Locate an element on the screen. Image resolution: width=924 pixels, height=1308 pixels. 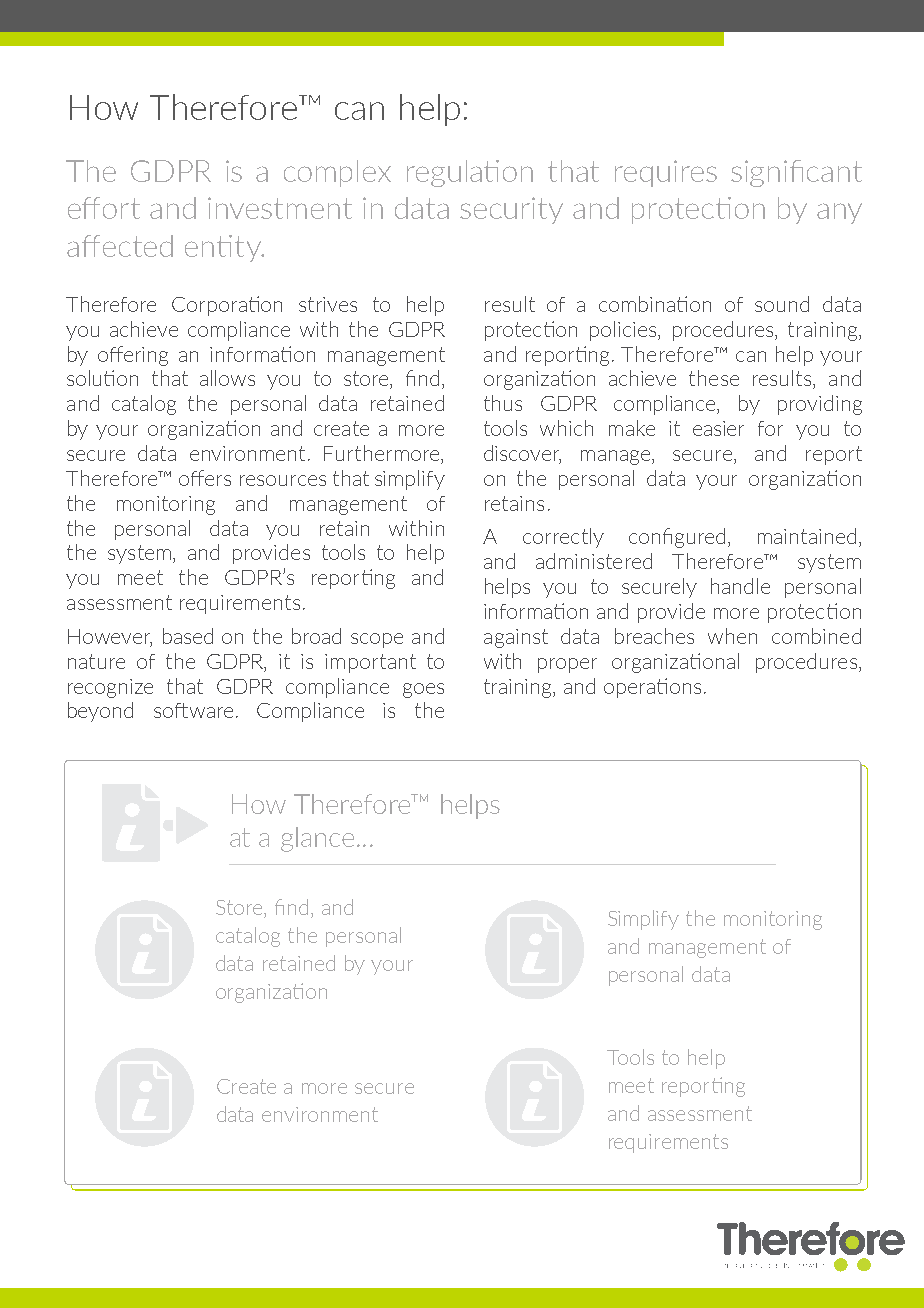
these is located at coordinates (714, 378).
